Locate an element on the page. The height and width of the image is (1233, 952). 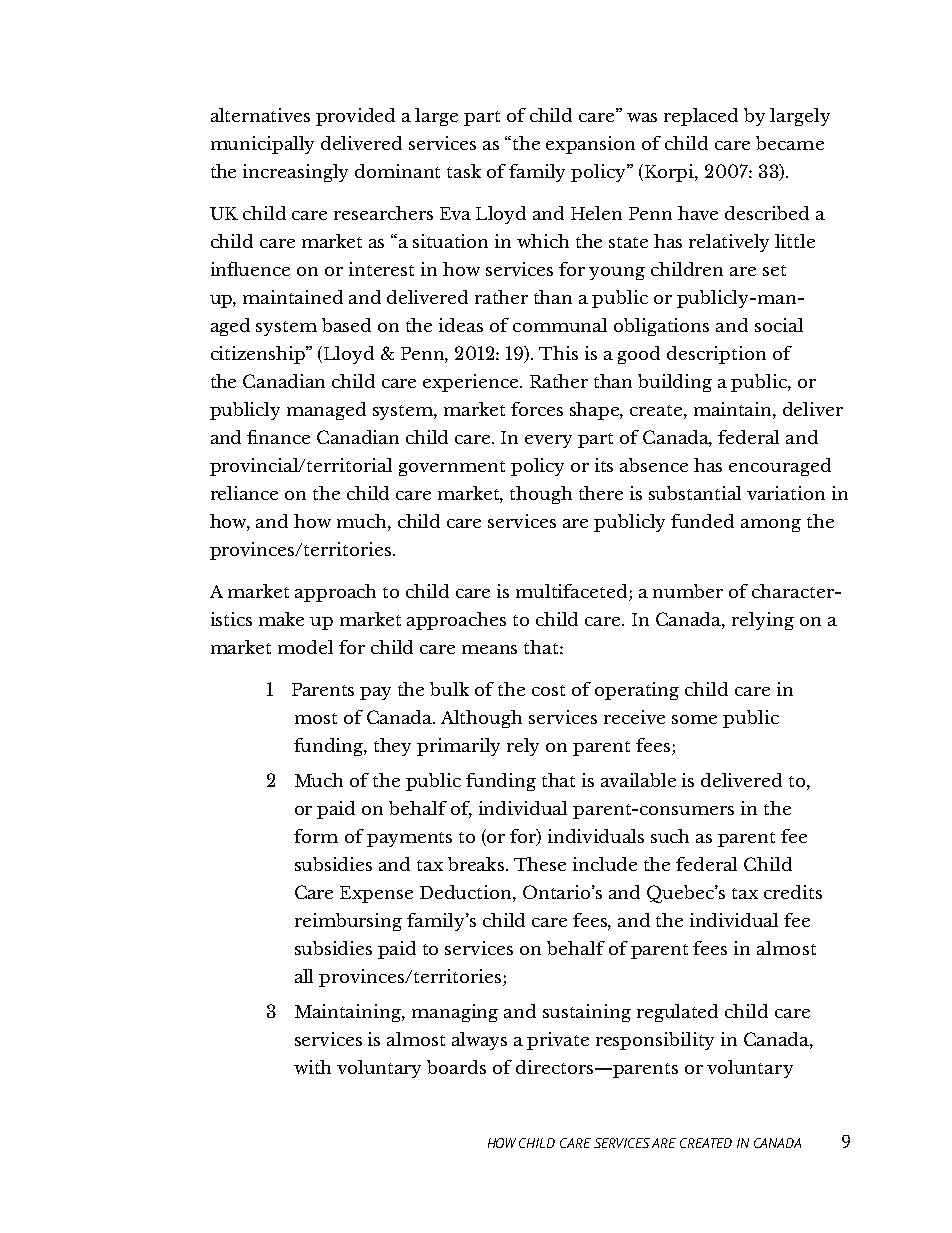
model is located at coordinates (305, 647).
